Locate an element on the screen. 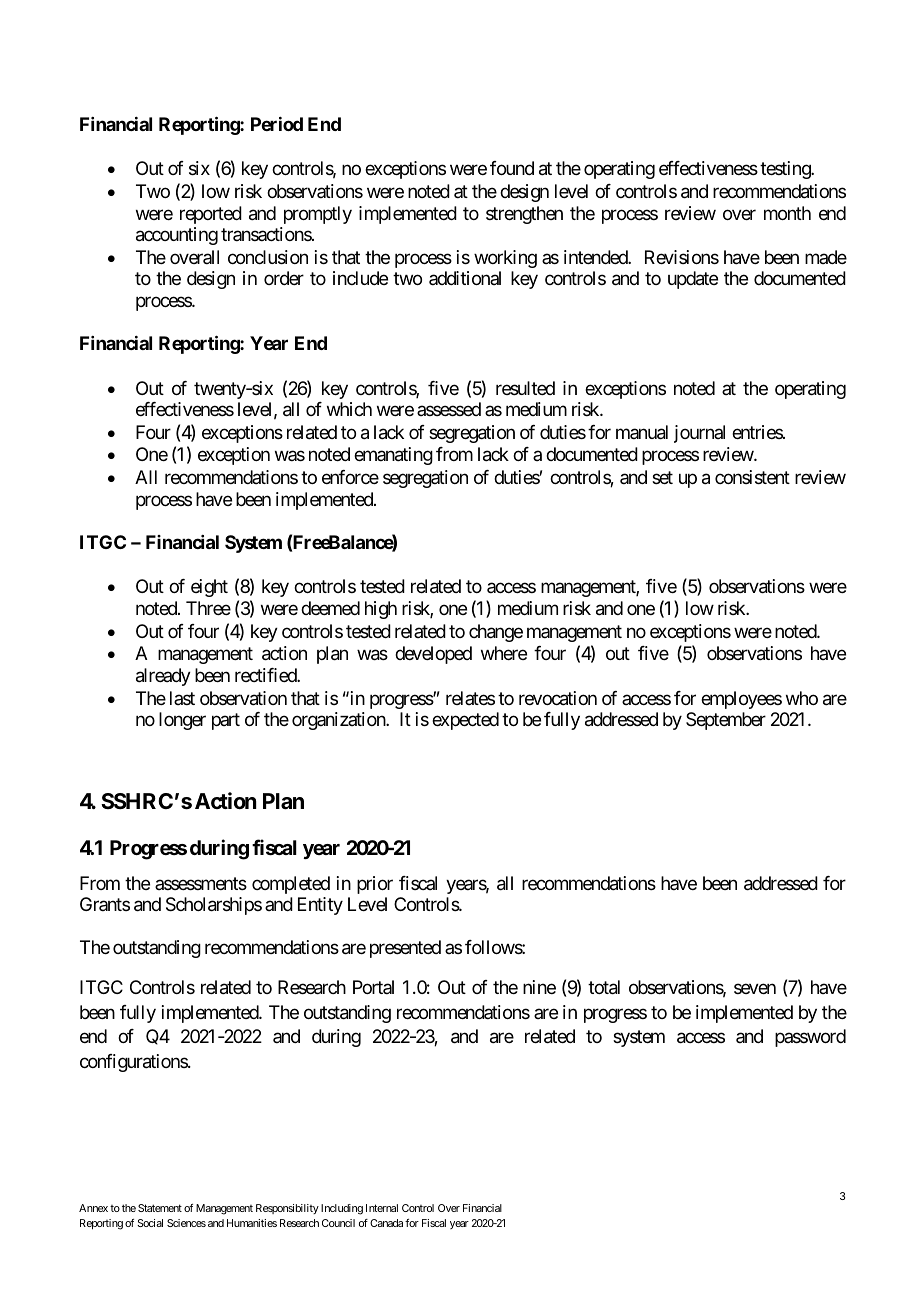  testing is located at coordinates (786, 170).
